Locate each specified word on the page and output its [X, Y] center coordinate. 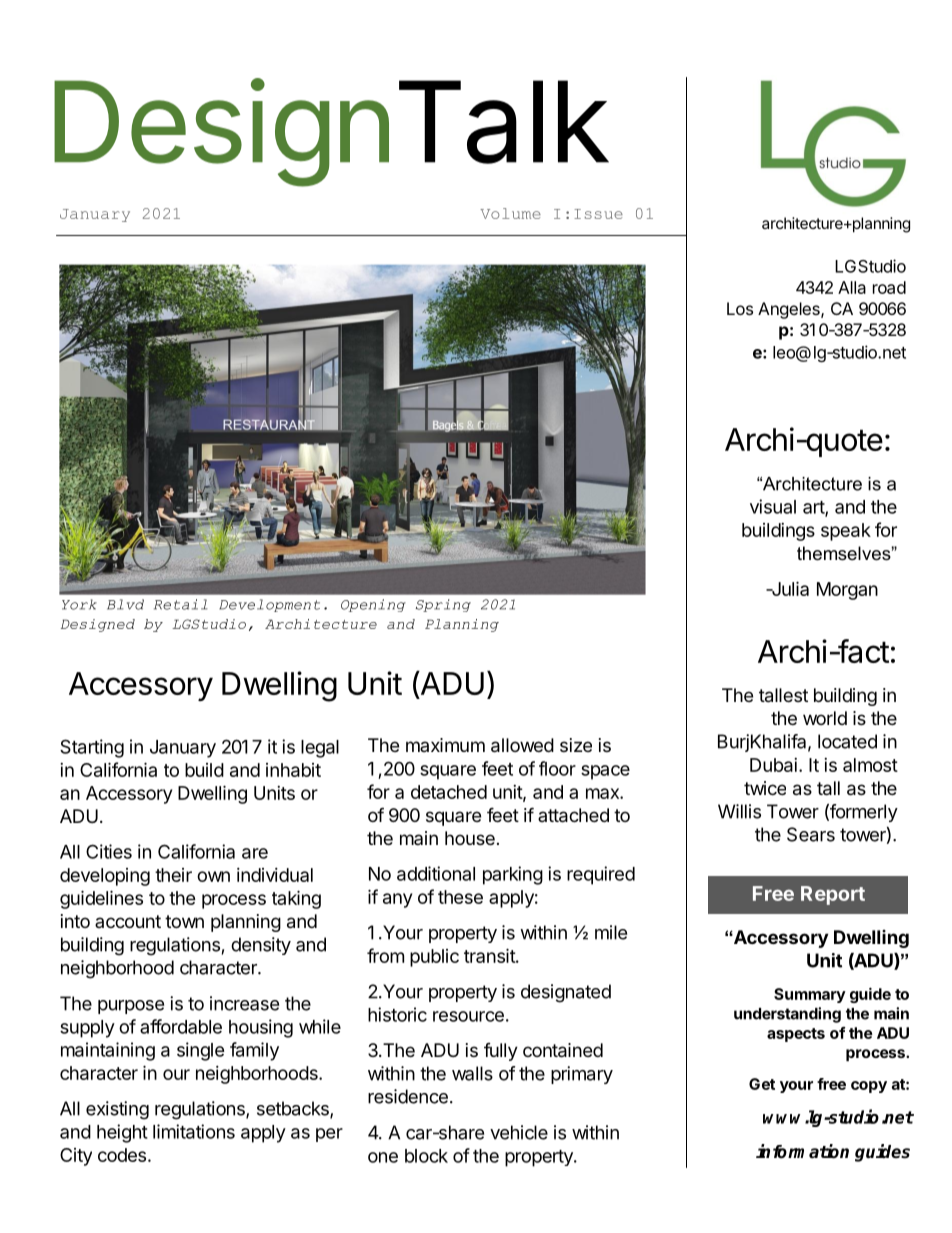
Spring [443, 605]
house [470, 838]
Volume [510, 213]
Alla [852, 287]
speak [846, 532]
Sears [811, 834]
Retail [181, 604]
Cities [109, 851]
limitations [194, 1131]
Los [740, 308]
